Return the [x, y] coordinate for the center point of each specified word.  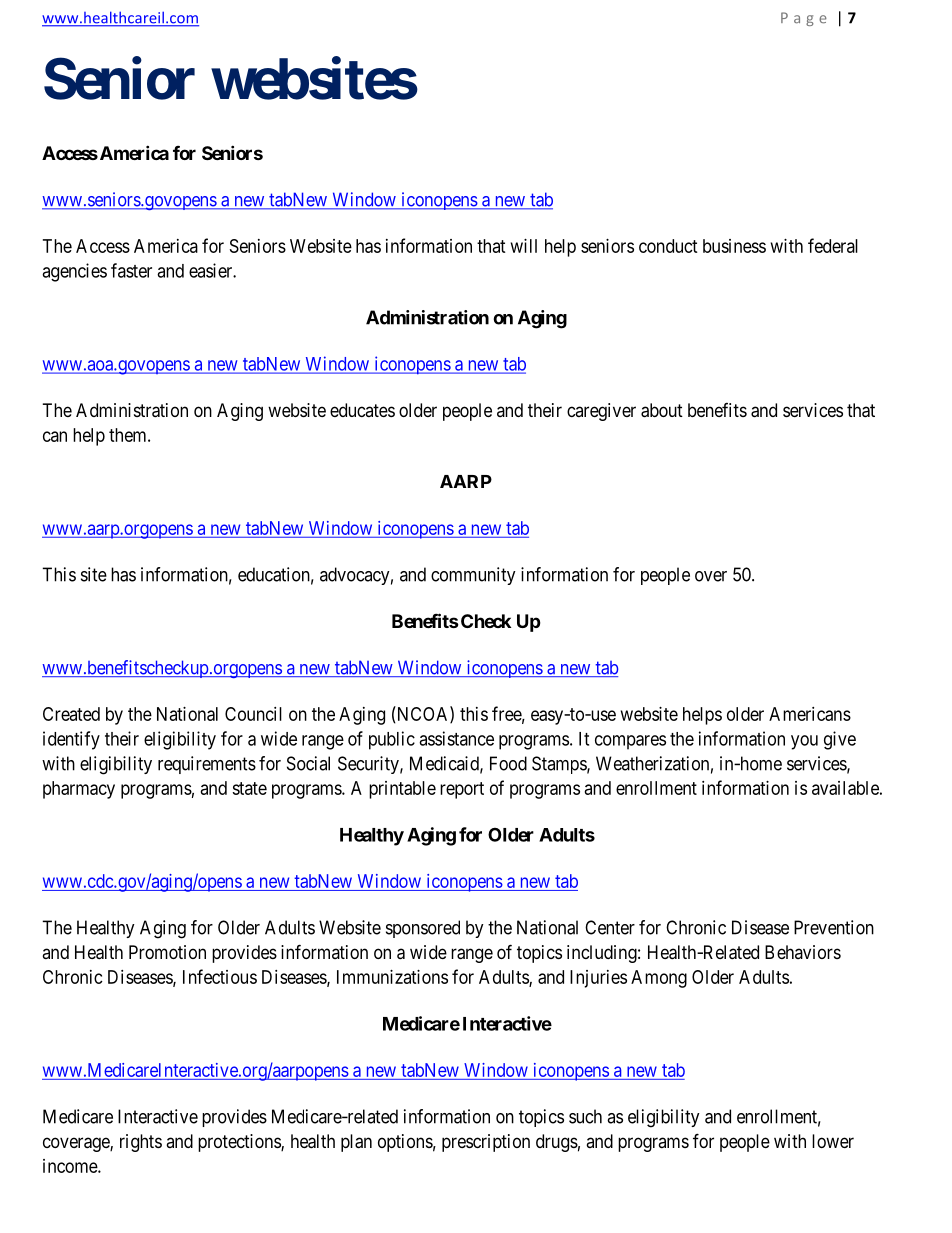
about [662, 410]
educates [362, 410]
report [462, 790]
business [734, 246]
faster [131, 270]
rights [141, 1143]
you [804, 742]
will [524, 246]
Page [804, 19]
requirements [207, 765]
